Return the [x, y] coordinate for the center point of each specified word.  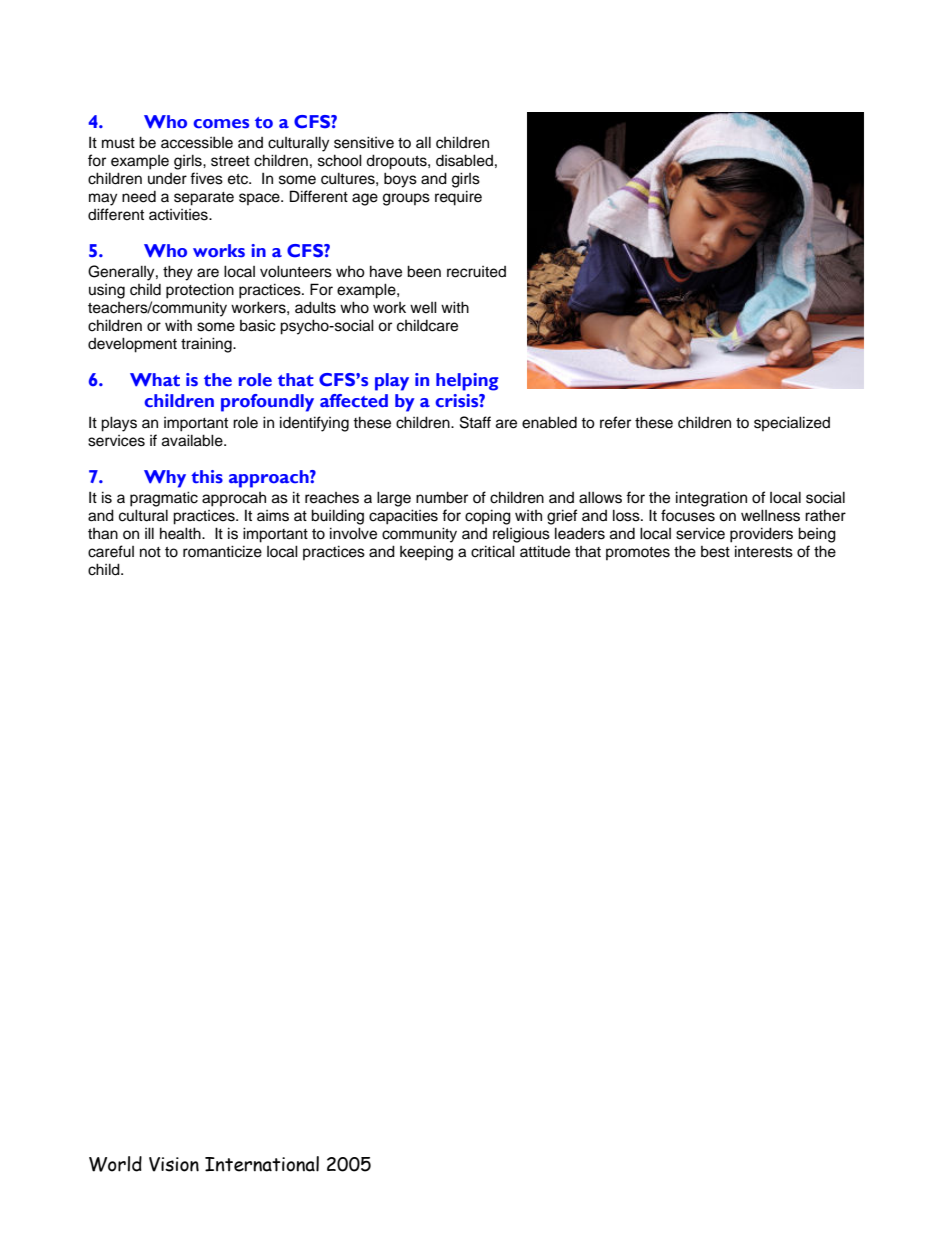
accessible [197, 142]
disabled [464, 160]
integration [711, 499]
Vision [174, 1164]
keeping [426, 553]
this [207, 477]
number [442, 497]
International [262, 1164]
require [458, 198]
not [150, 552]
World [115, 1164]
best [715, 552]
